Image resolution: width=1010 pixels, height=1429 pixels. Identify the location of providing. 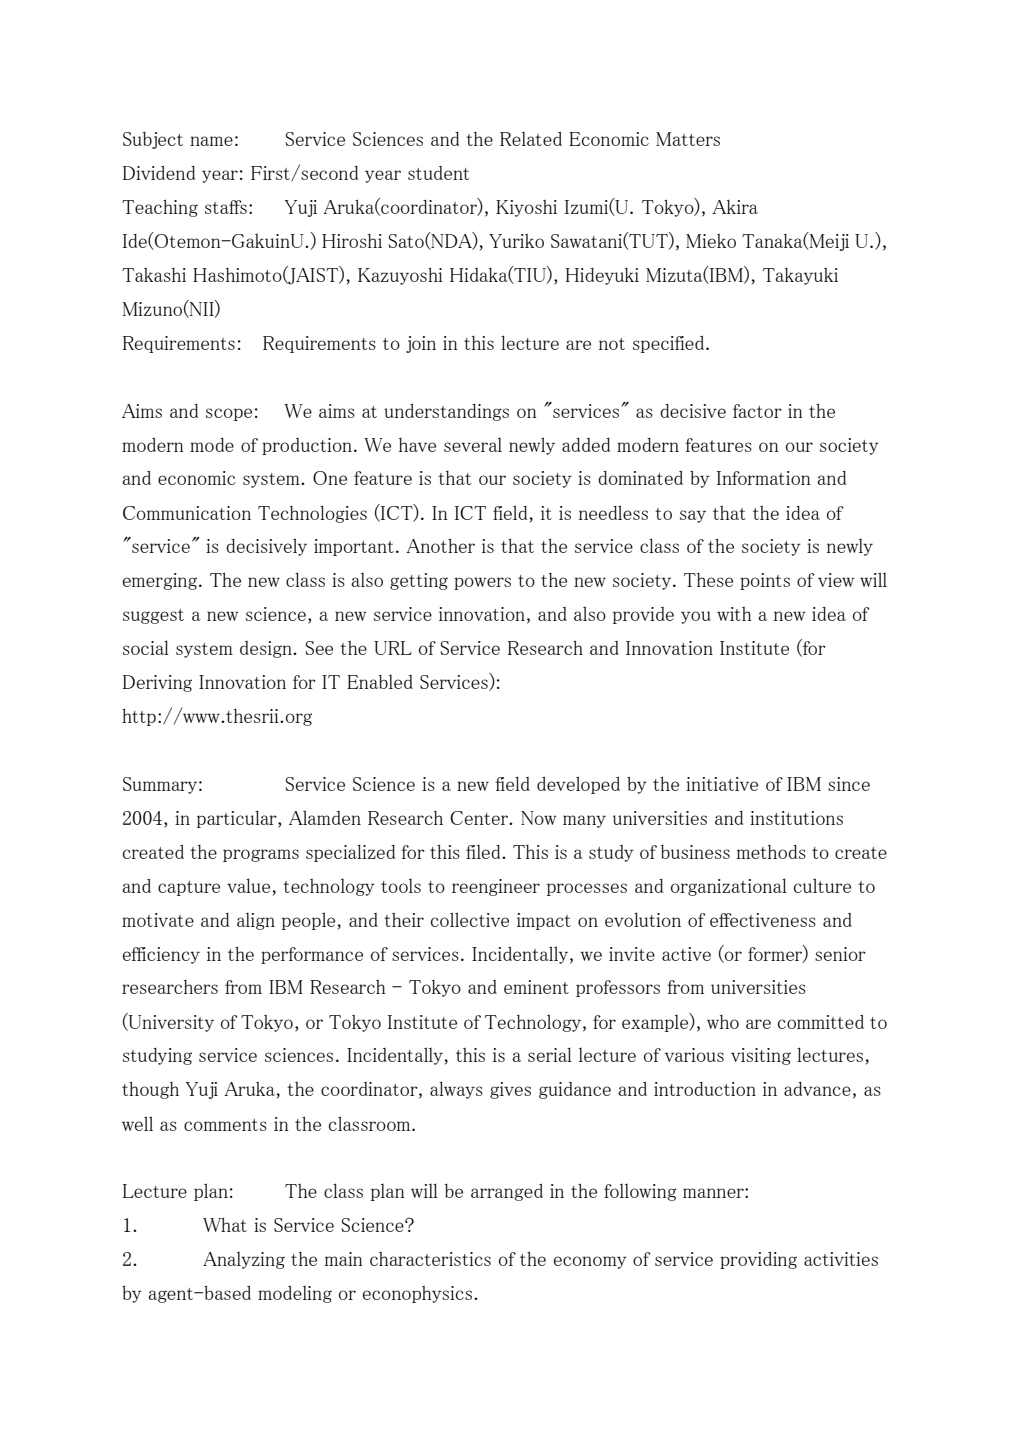
(758, 1260).
